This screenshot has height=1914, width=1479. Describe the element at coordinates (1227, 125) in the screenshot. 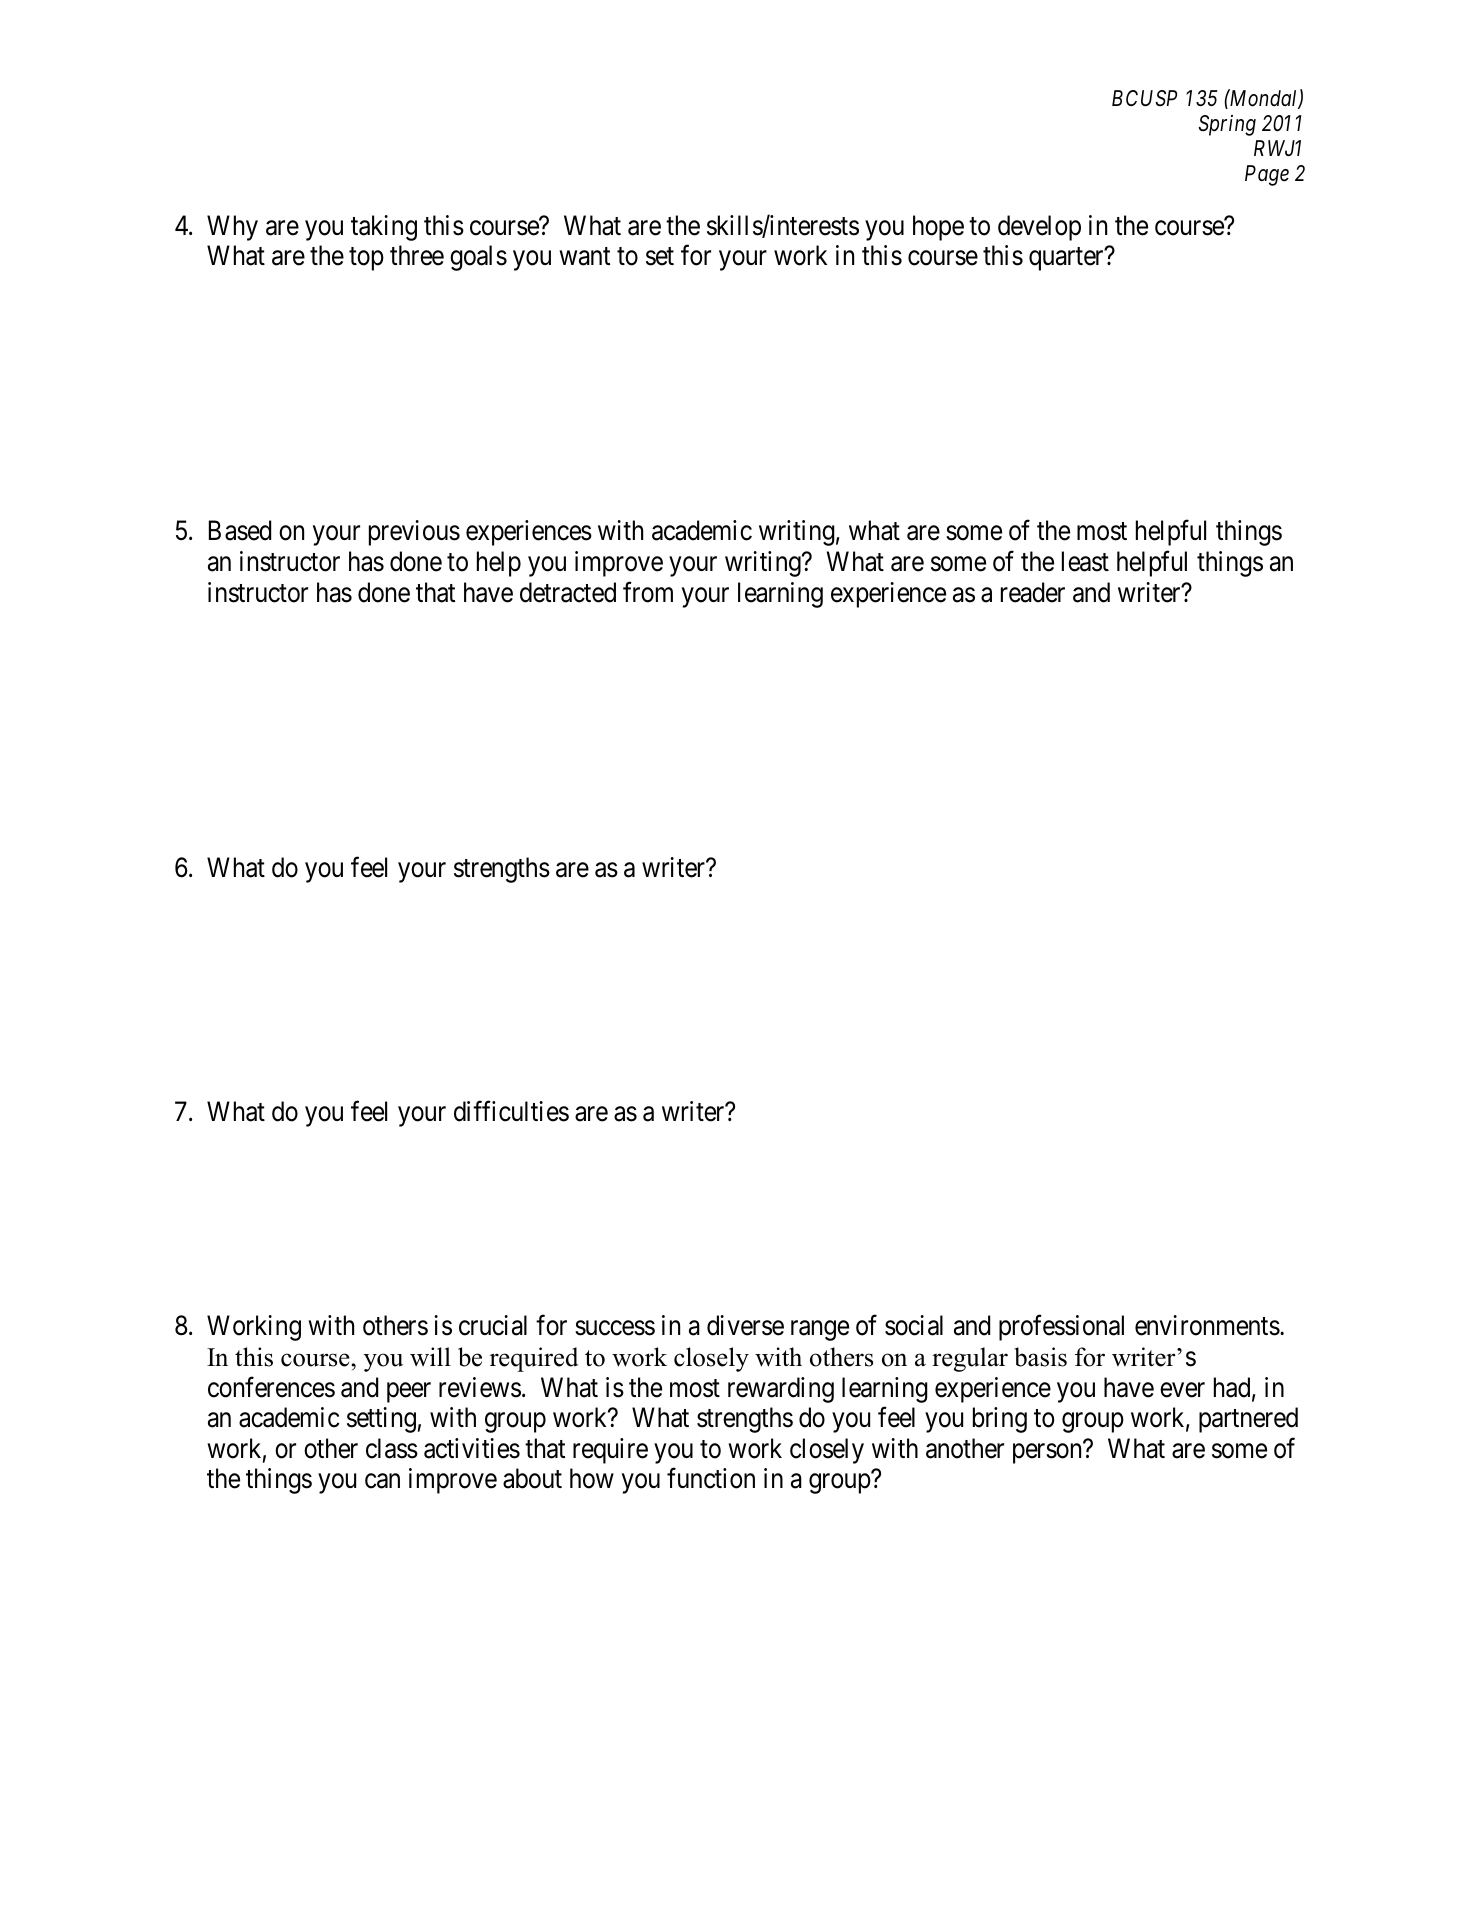

I see `Spring` at that location.
